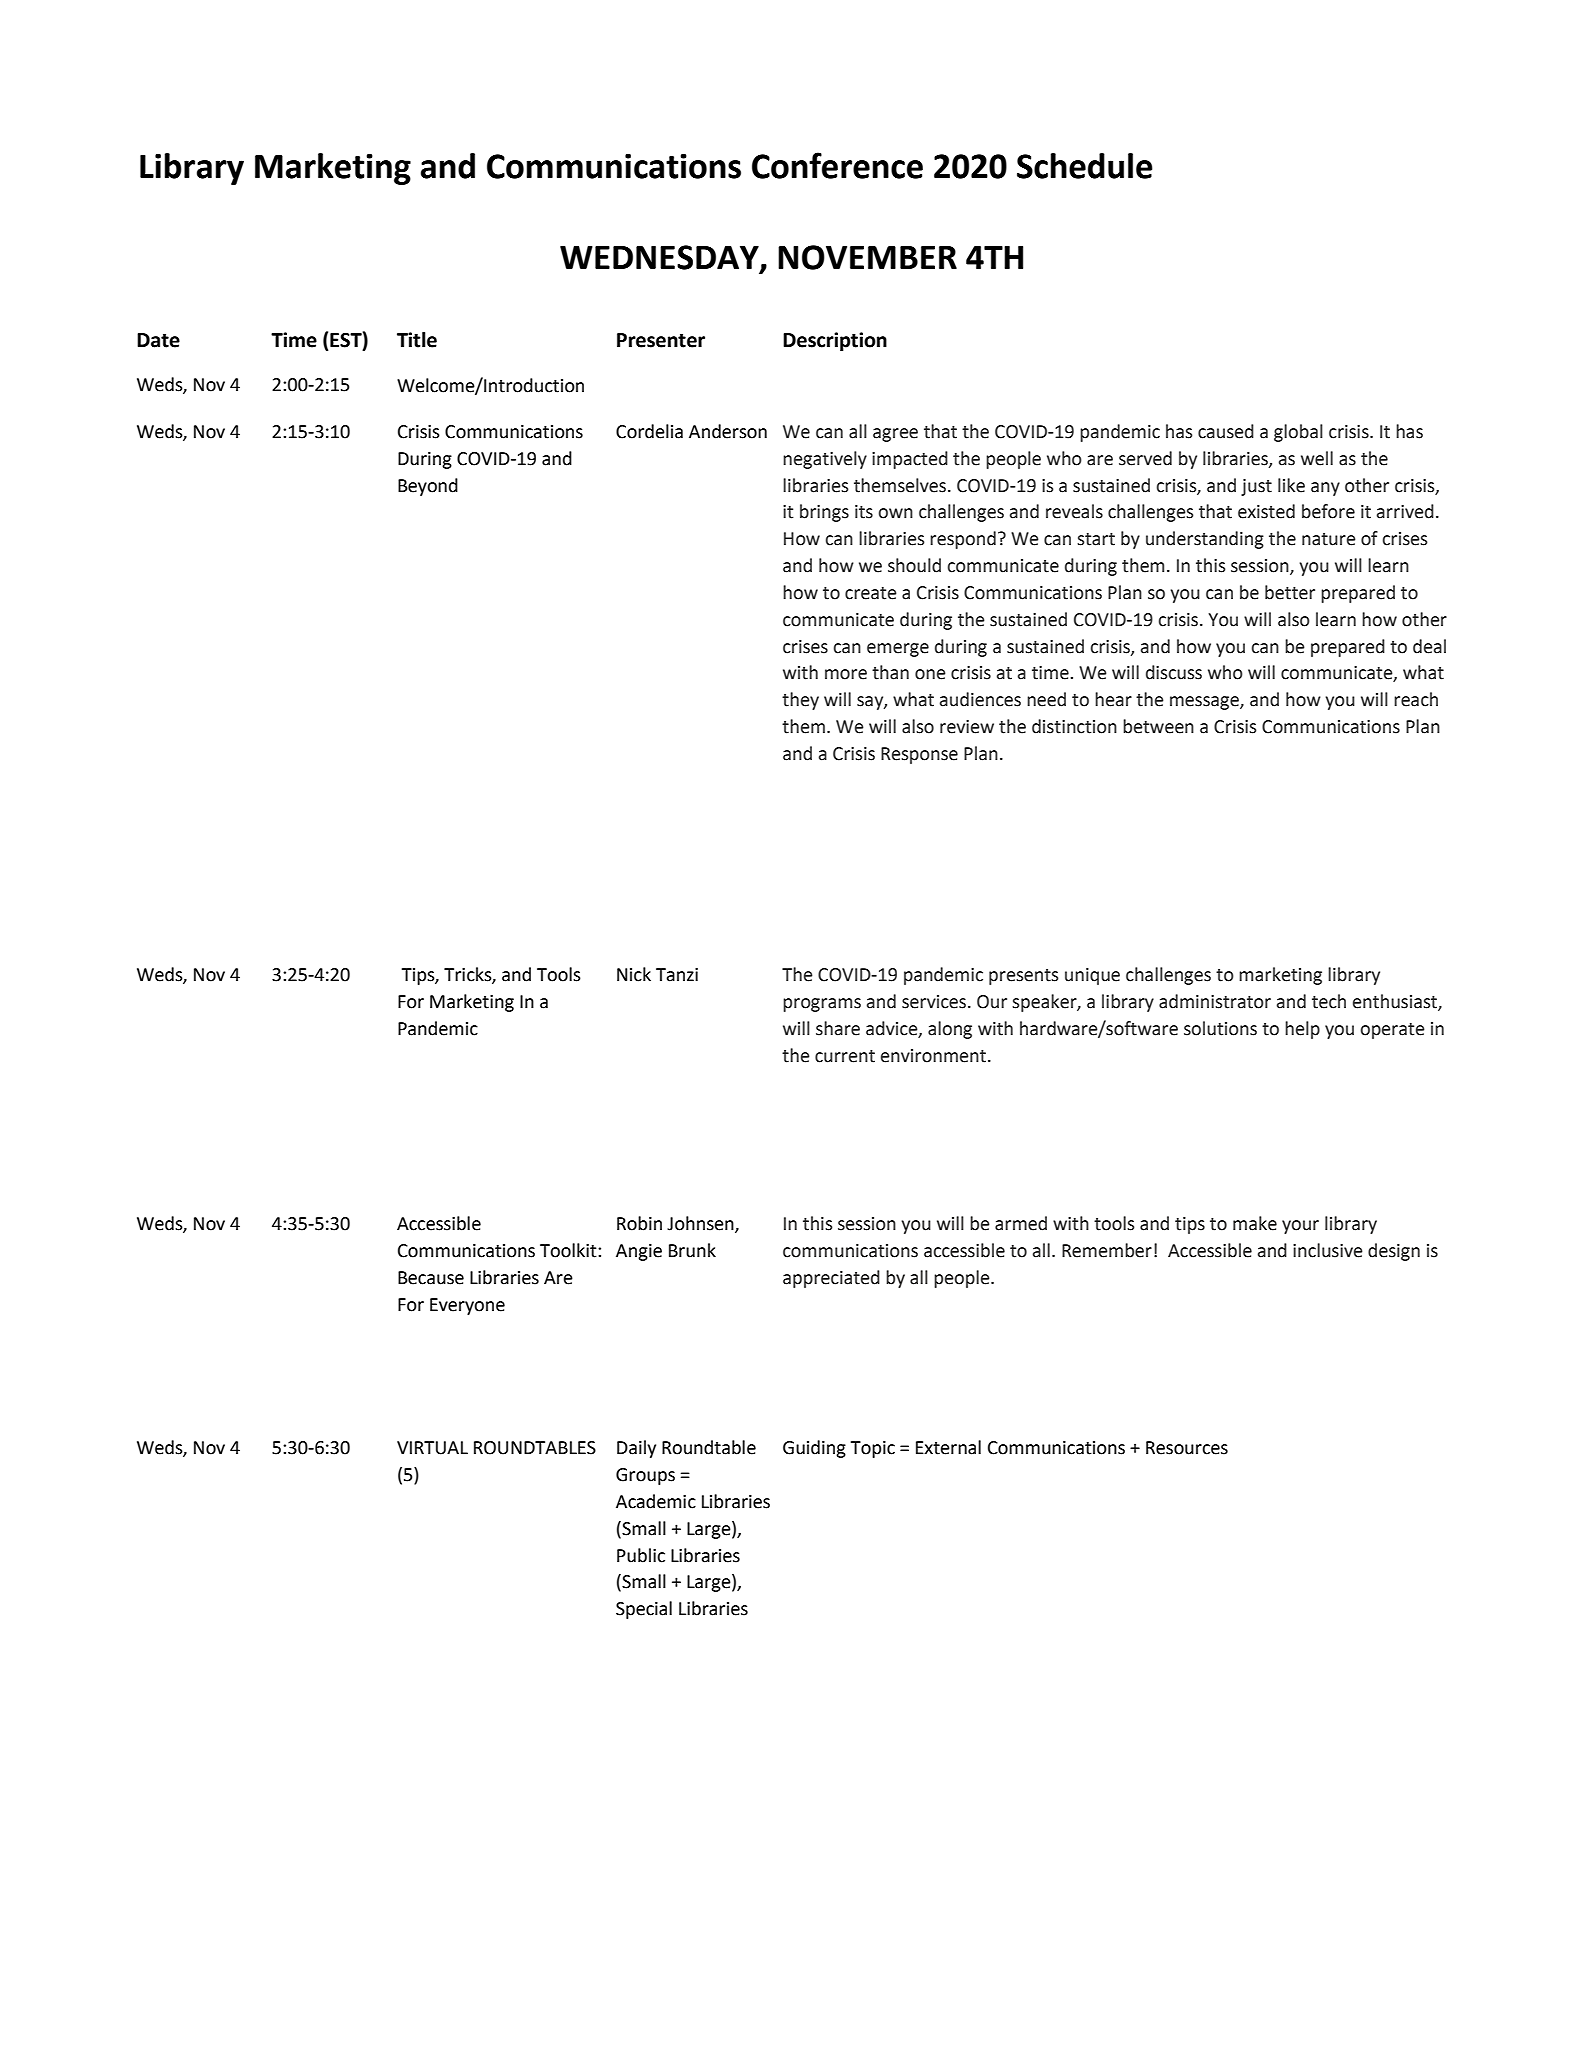  I want to click on discuss, so click(1174, 672).
